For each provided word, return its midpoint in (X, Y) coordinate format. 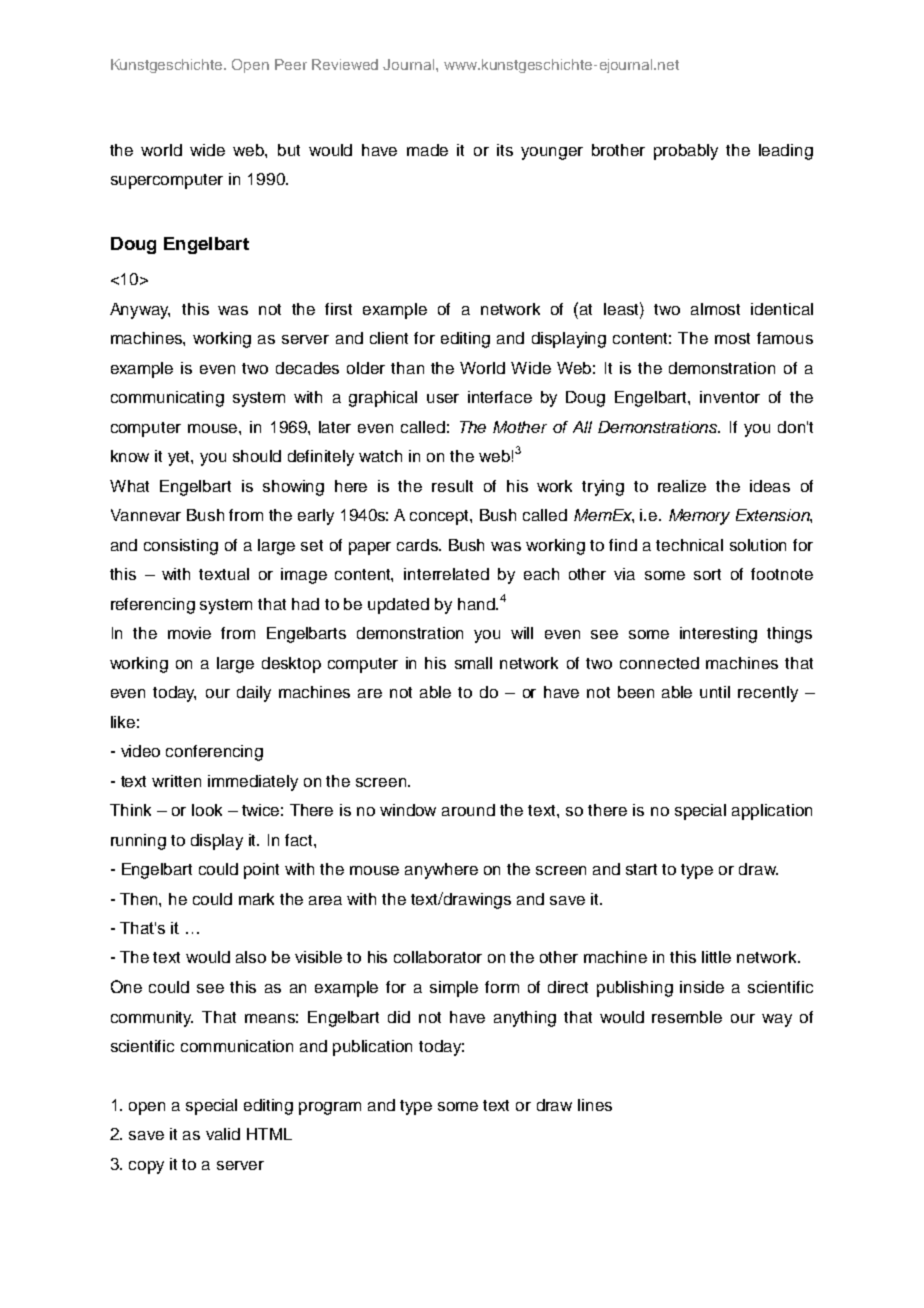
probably (686, 152)
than (407, 368)
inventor (730, 397)
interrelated (446, 574)
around (468, 810)
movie (189, 633)
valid (223, 1134)
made (427, 150)
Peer (291, 64)
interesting (718, 635)
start (641, 869)
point (261, 871)
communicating (167, 399)
